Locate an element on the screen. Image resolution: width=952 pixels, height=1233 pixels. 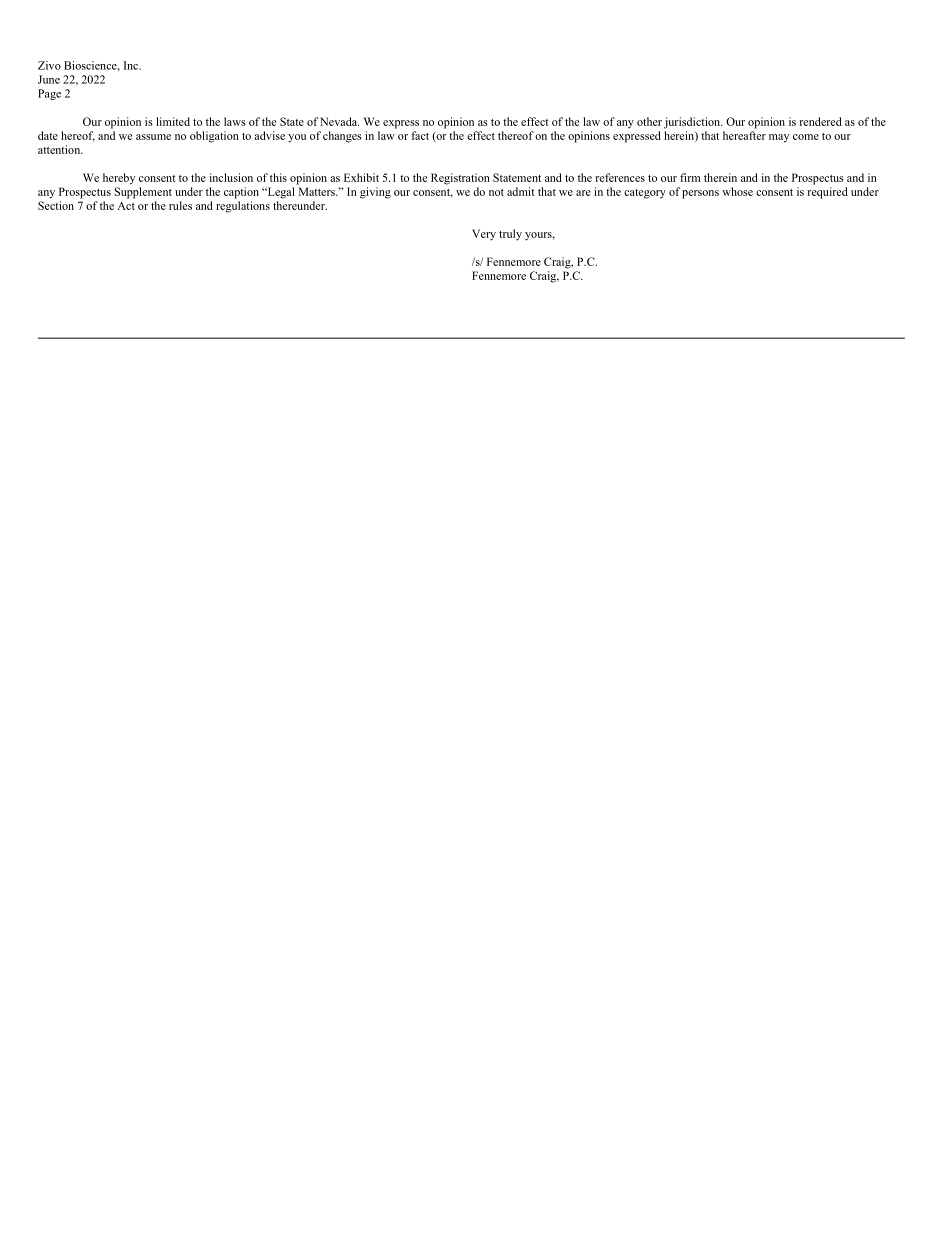
hereafter is located at coordinates (744, 135).
